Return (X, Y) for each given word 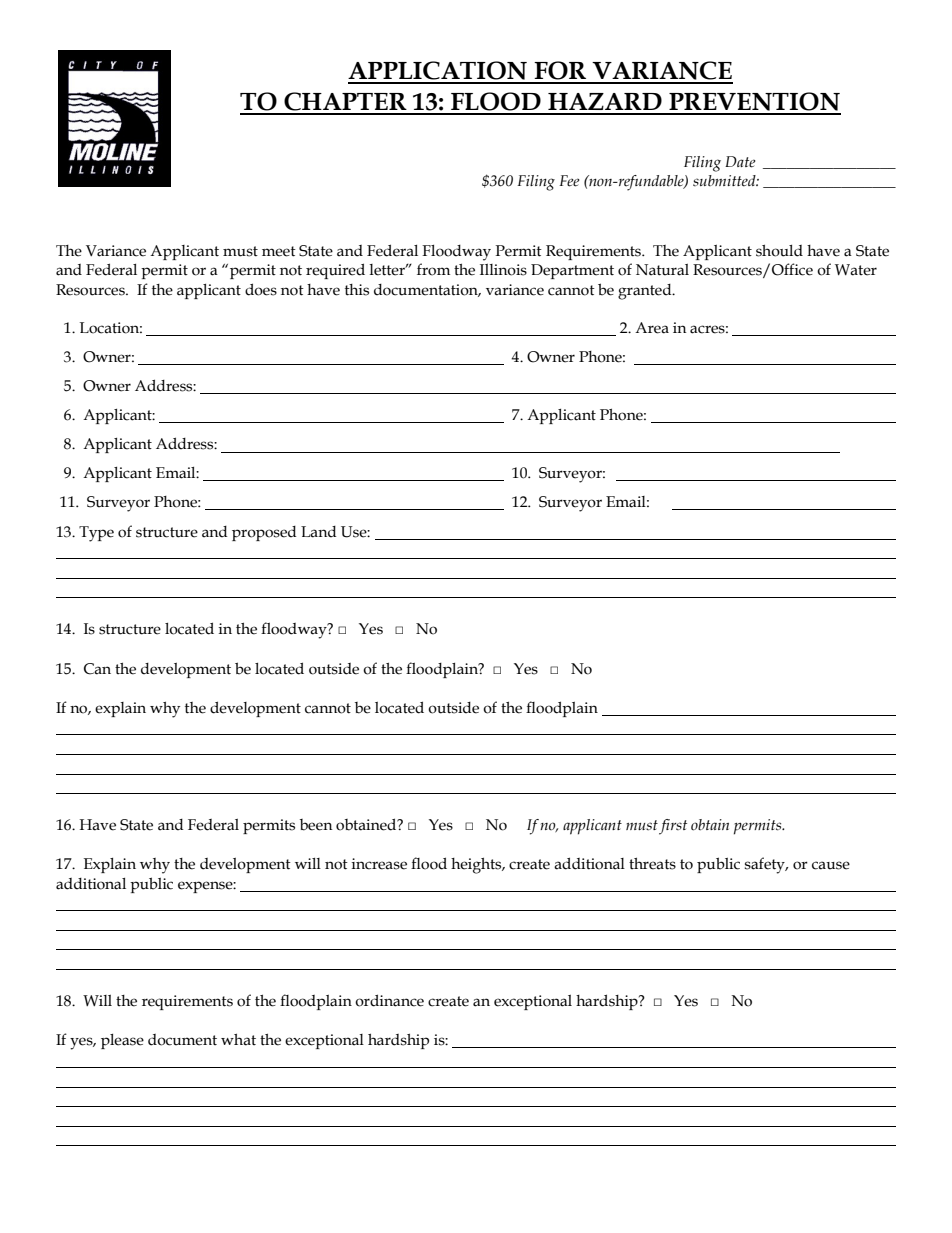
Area (652, 328)
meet (279, 251)
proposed (264, 533)
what (238, 1040)
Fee (569, 181)
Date (740, 162)
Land (319, 532)
